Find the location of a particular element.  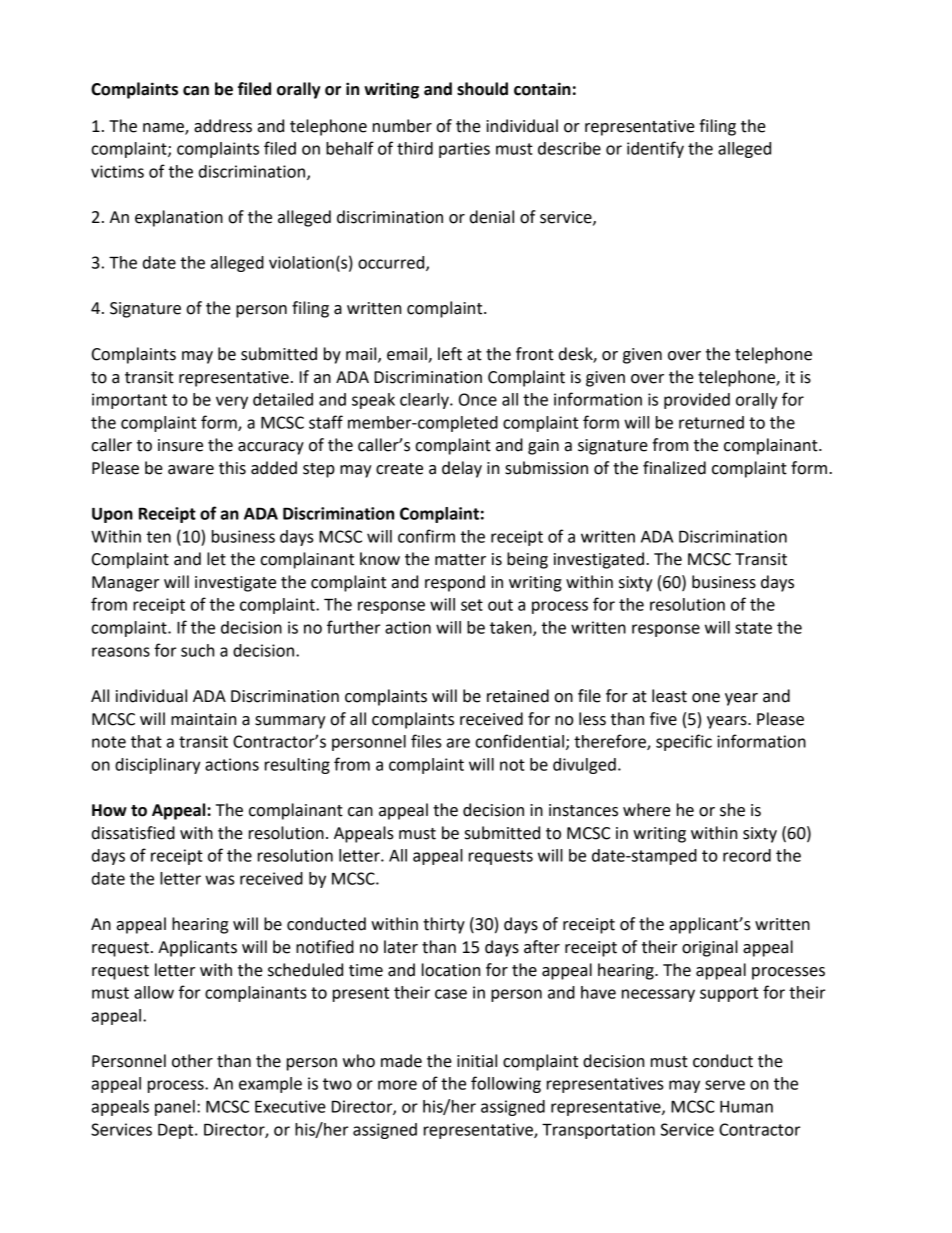

panel is located at coordinates (175, 1108).
